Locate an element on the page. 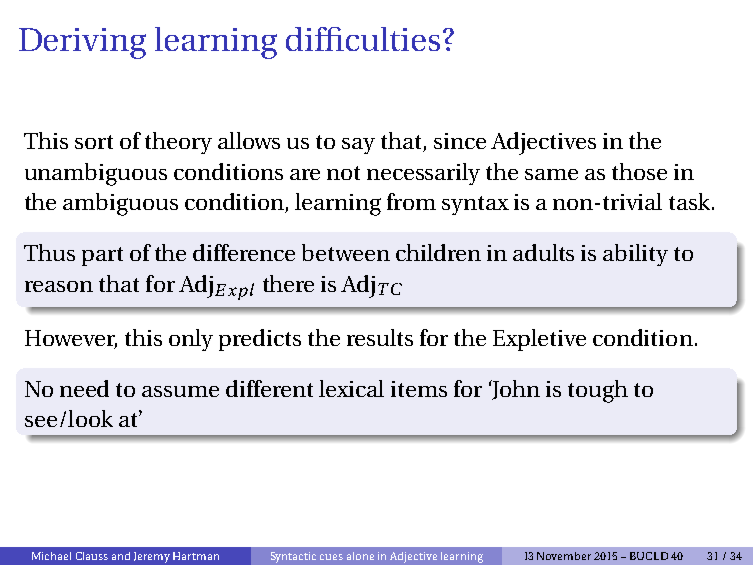 The image size is (753, 565). since is located at coordinates (460, 141).
